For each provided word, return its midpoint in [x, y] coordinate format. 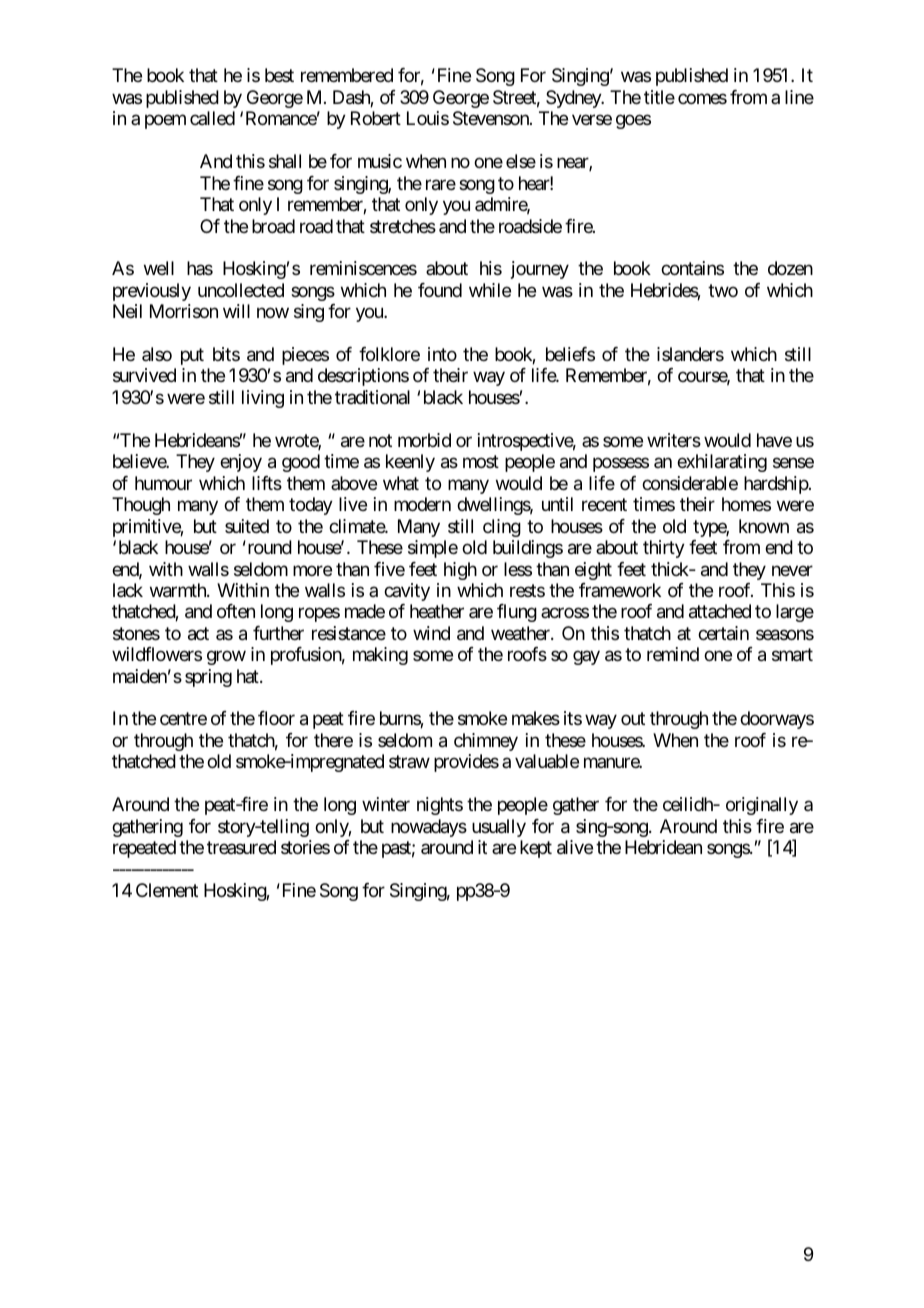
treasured [241, 847]
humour [163, 483]
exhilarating [722, 463]
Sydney [574, 99]
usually [499, 828]
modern [422, 504]
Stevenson [492, 118]
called [212, 118]
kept [536, 849]
